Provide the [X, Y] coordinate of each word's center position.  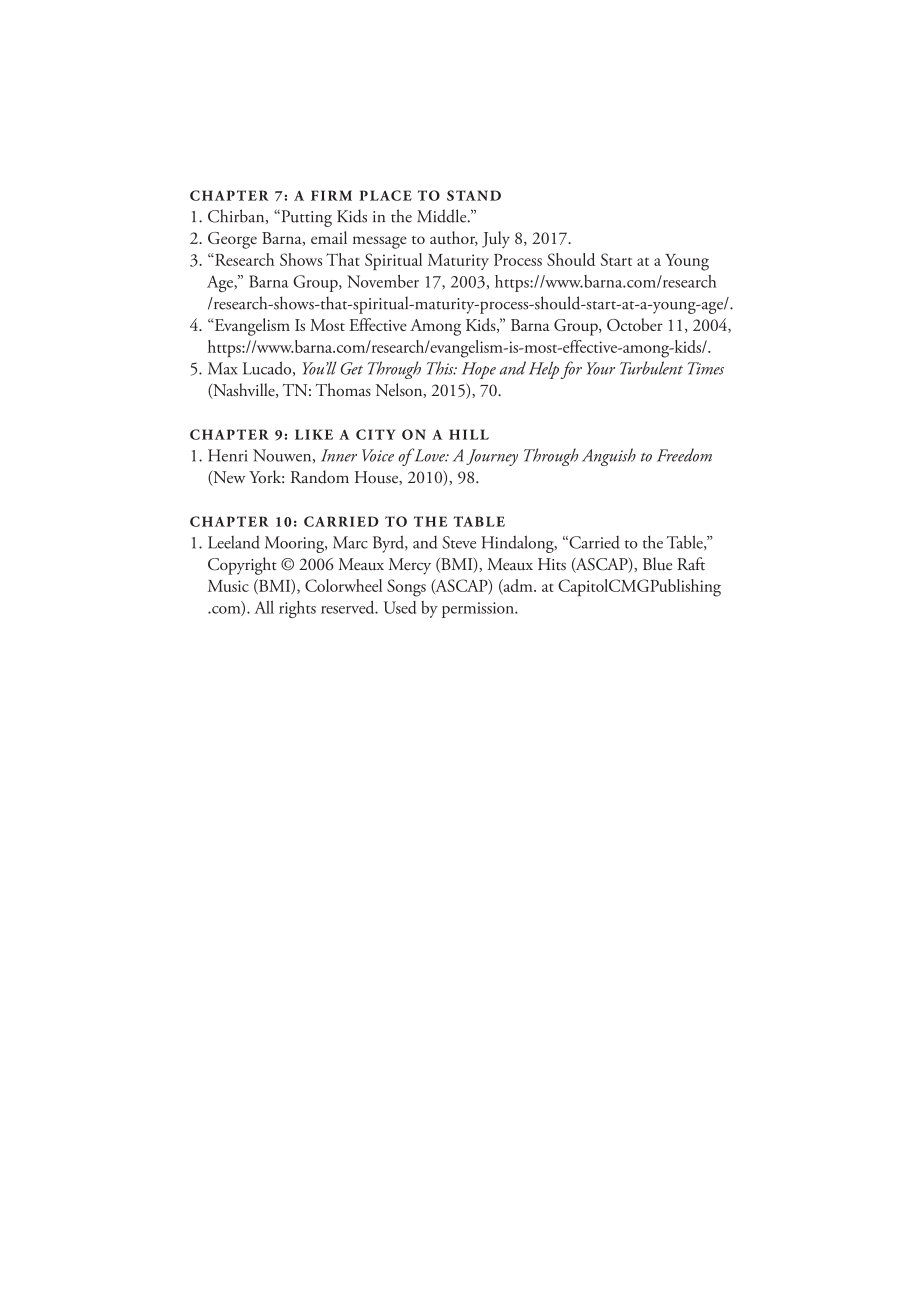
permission [479, 610]
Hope [479, 370]
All [264, 607]
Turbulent [651, 368]
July [496, 239]
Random [320, 477]
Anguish [609, 457]
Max [223, 368]
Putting [305, 218]
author [454, 238]
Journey [492, 457]
